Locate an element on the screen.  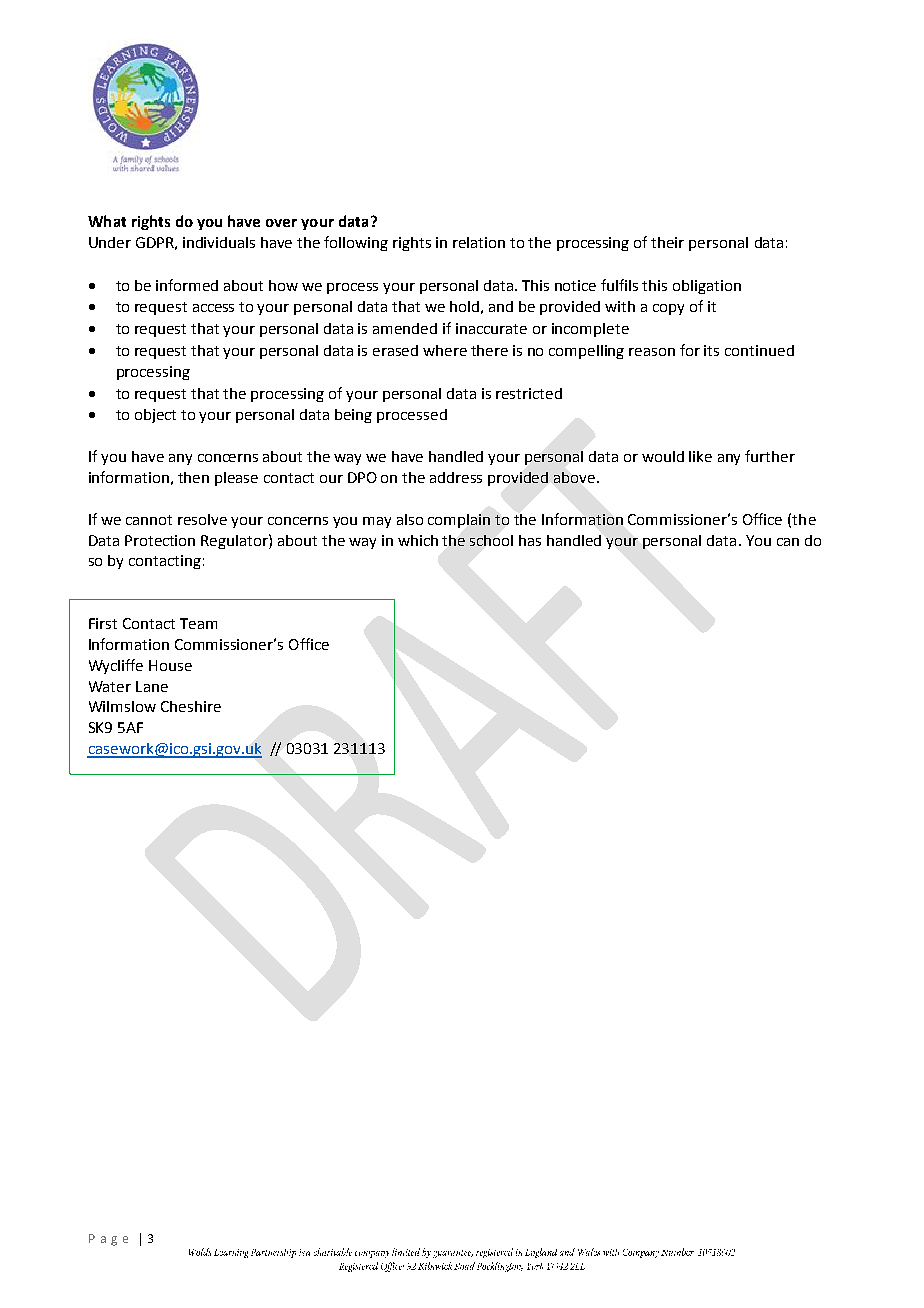
relation is located at coordinates (479, 242).
